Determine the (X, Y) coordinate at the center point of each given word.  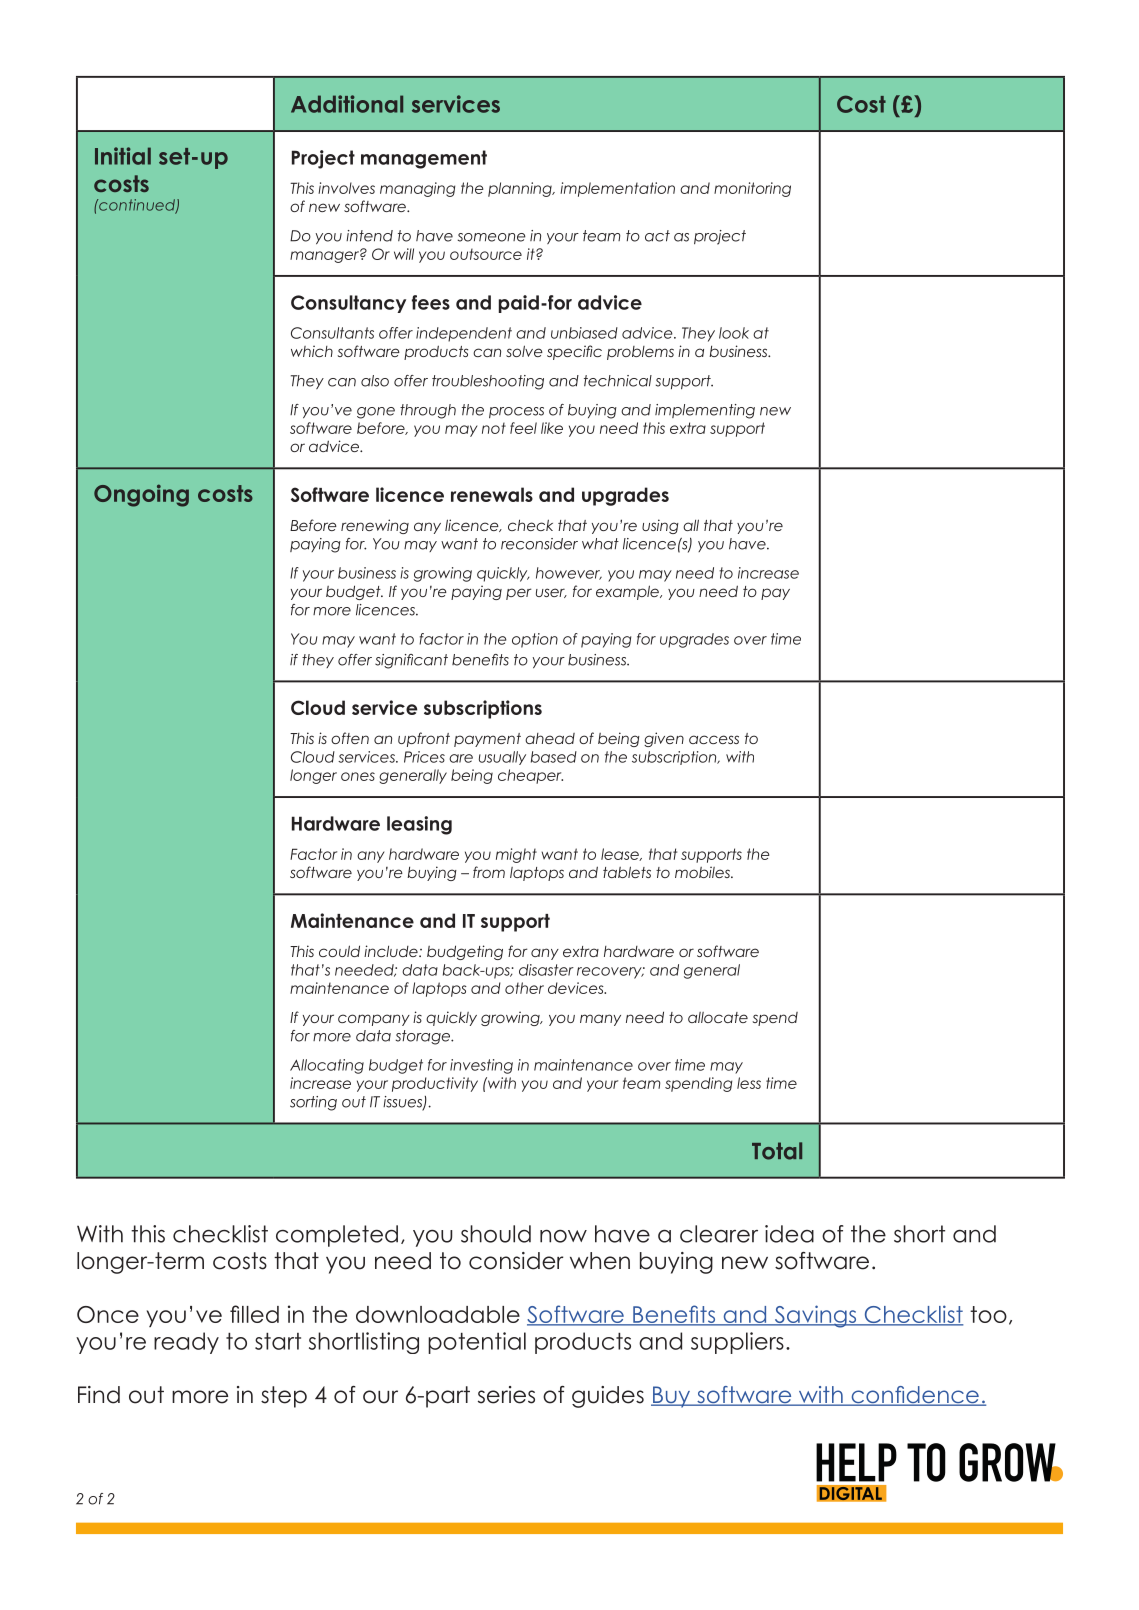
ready (186, 1343)
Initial (123, 156)
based (554, 757)
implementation (617, 189)
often (350, 738)
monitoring (752, 189)
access (714, 739)
